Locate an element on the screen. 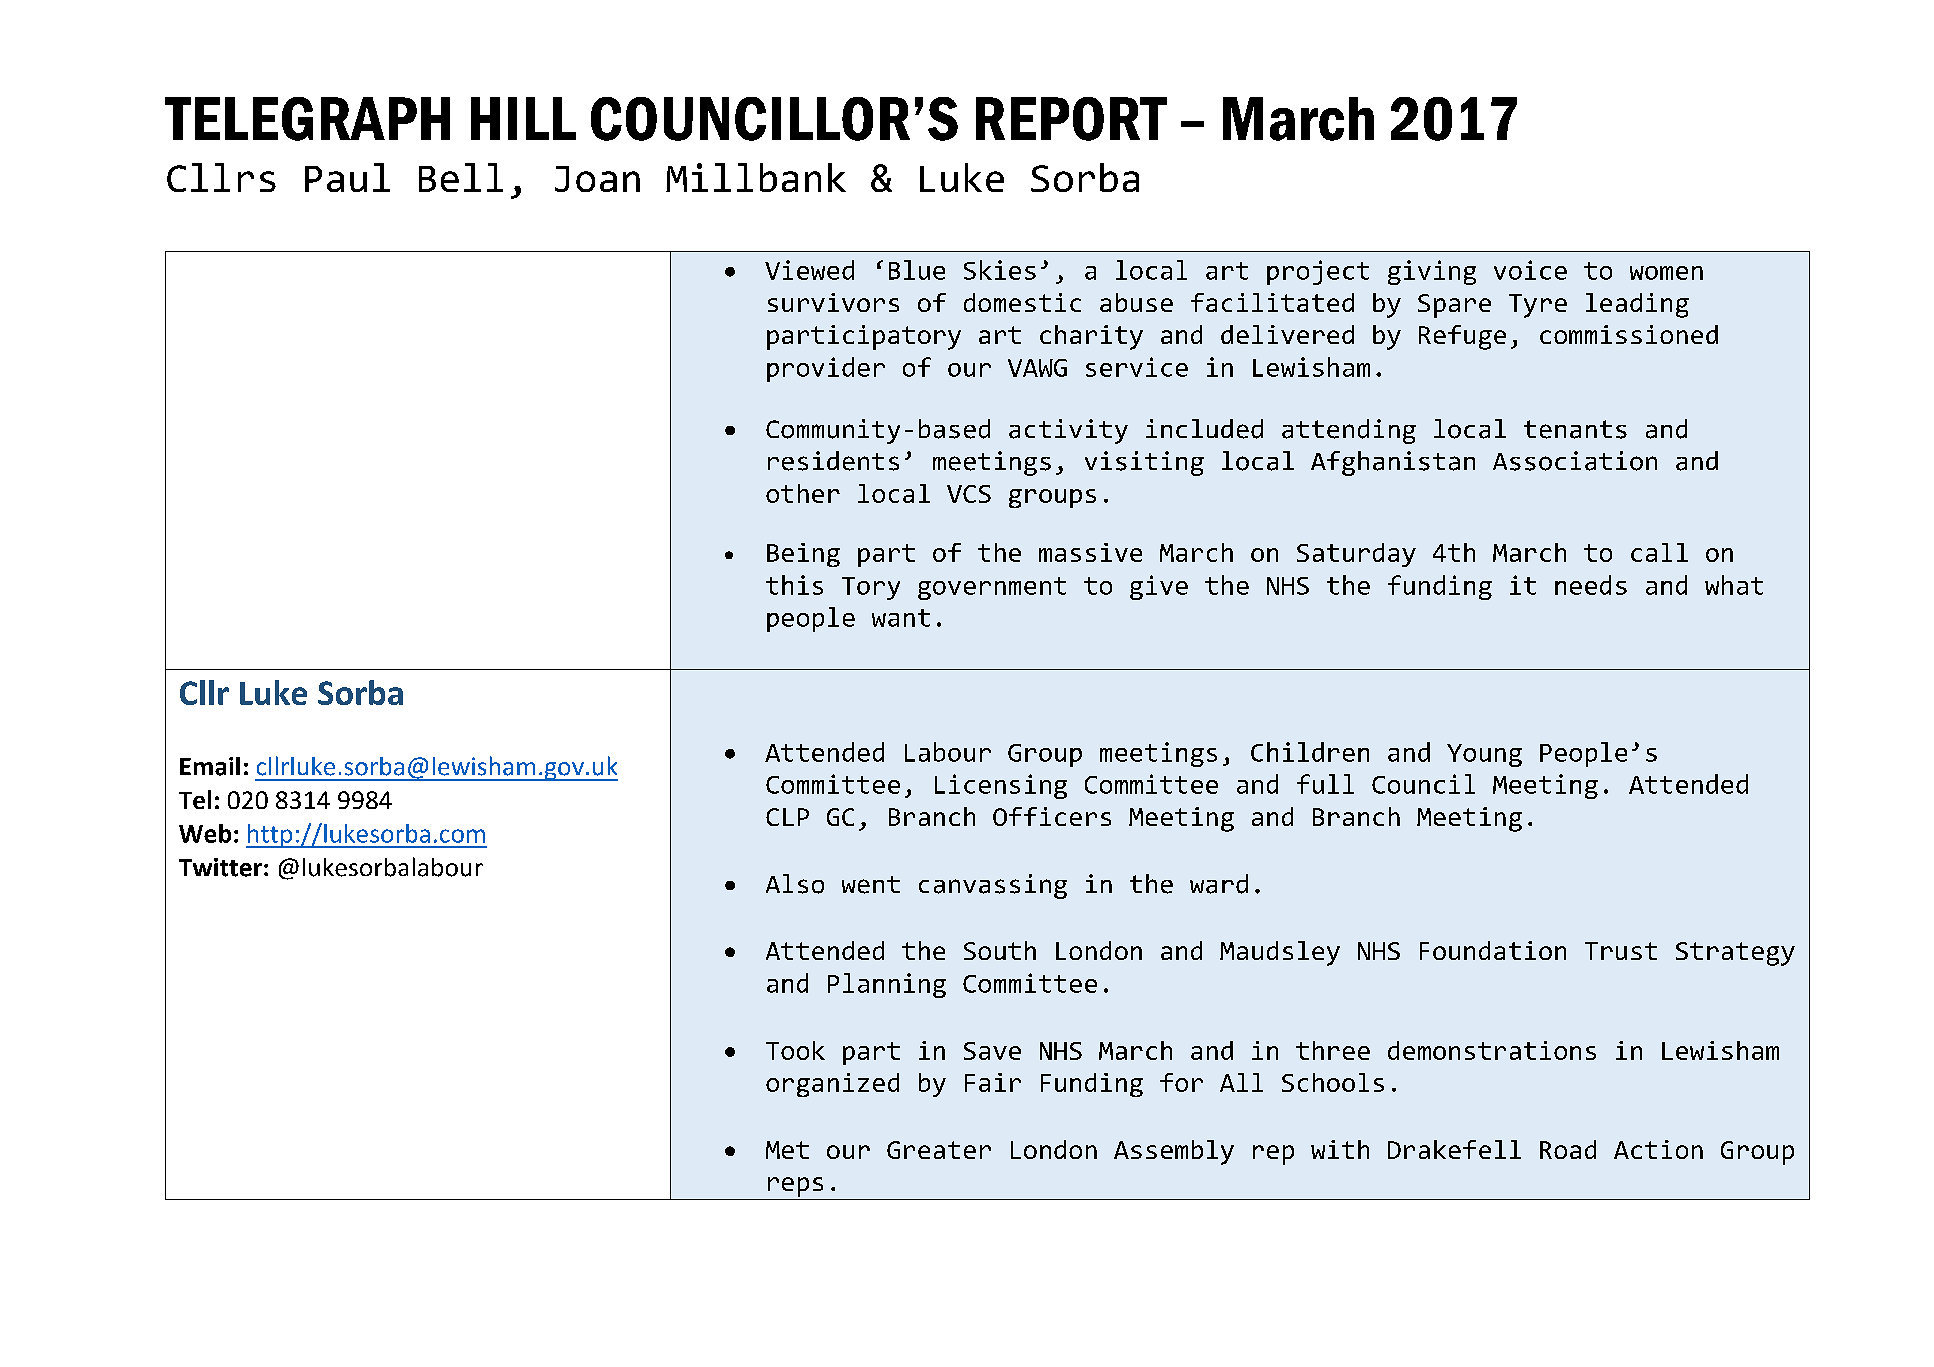  REPORT is located at coordinates (1071, 119).
